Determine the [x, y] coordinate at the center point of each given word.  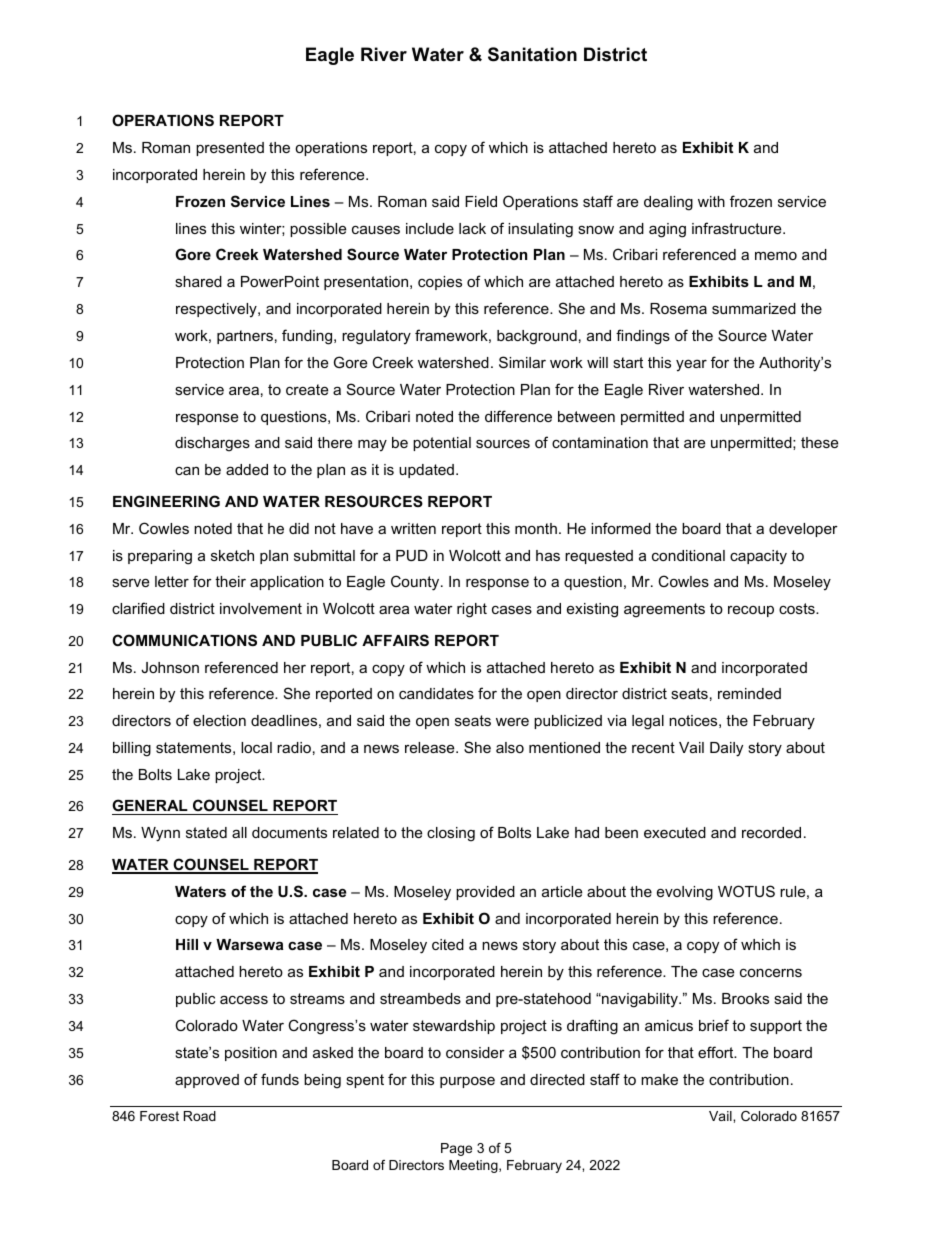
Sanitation [532, 54]
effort [717, 1052]
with [711, 201]
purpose [467, 1082]
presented [230, 149]
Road [200, 1116]
